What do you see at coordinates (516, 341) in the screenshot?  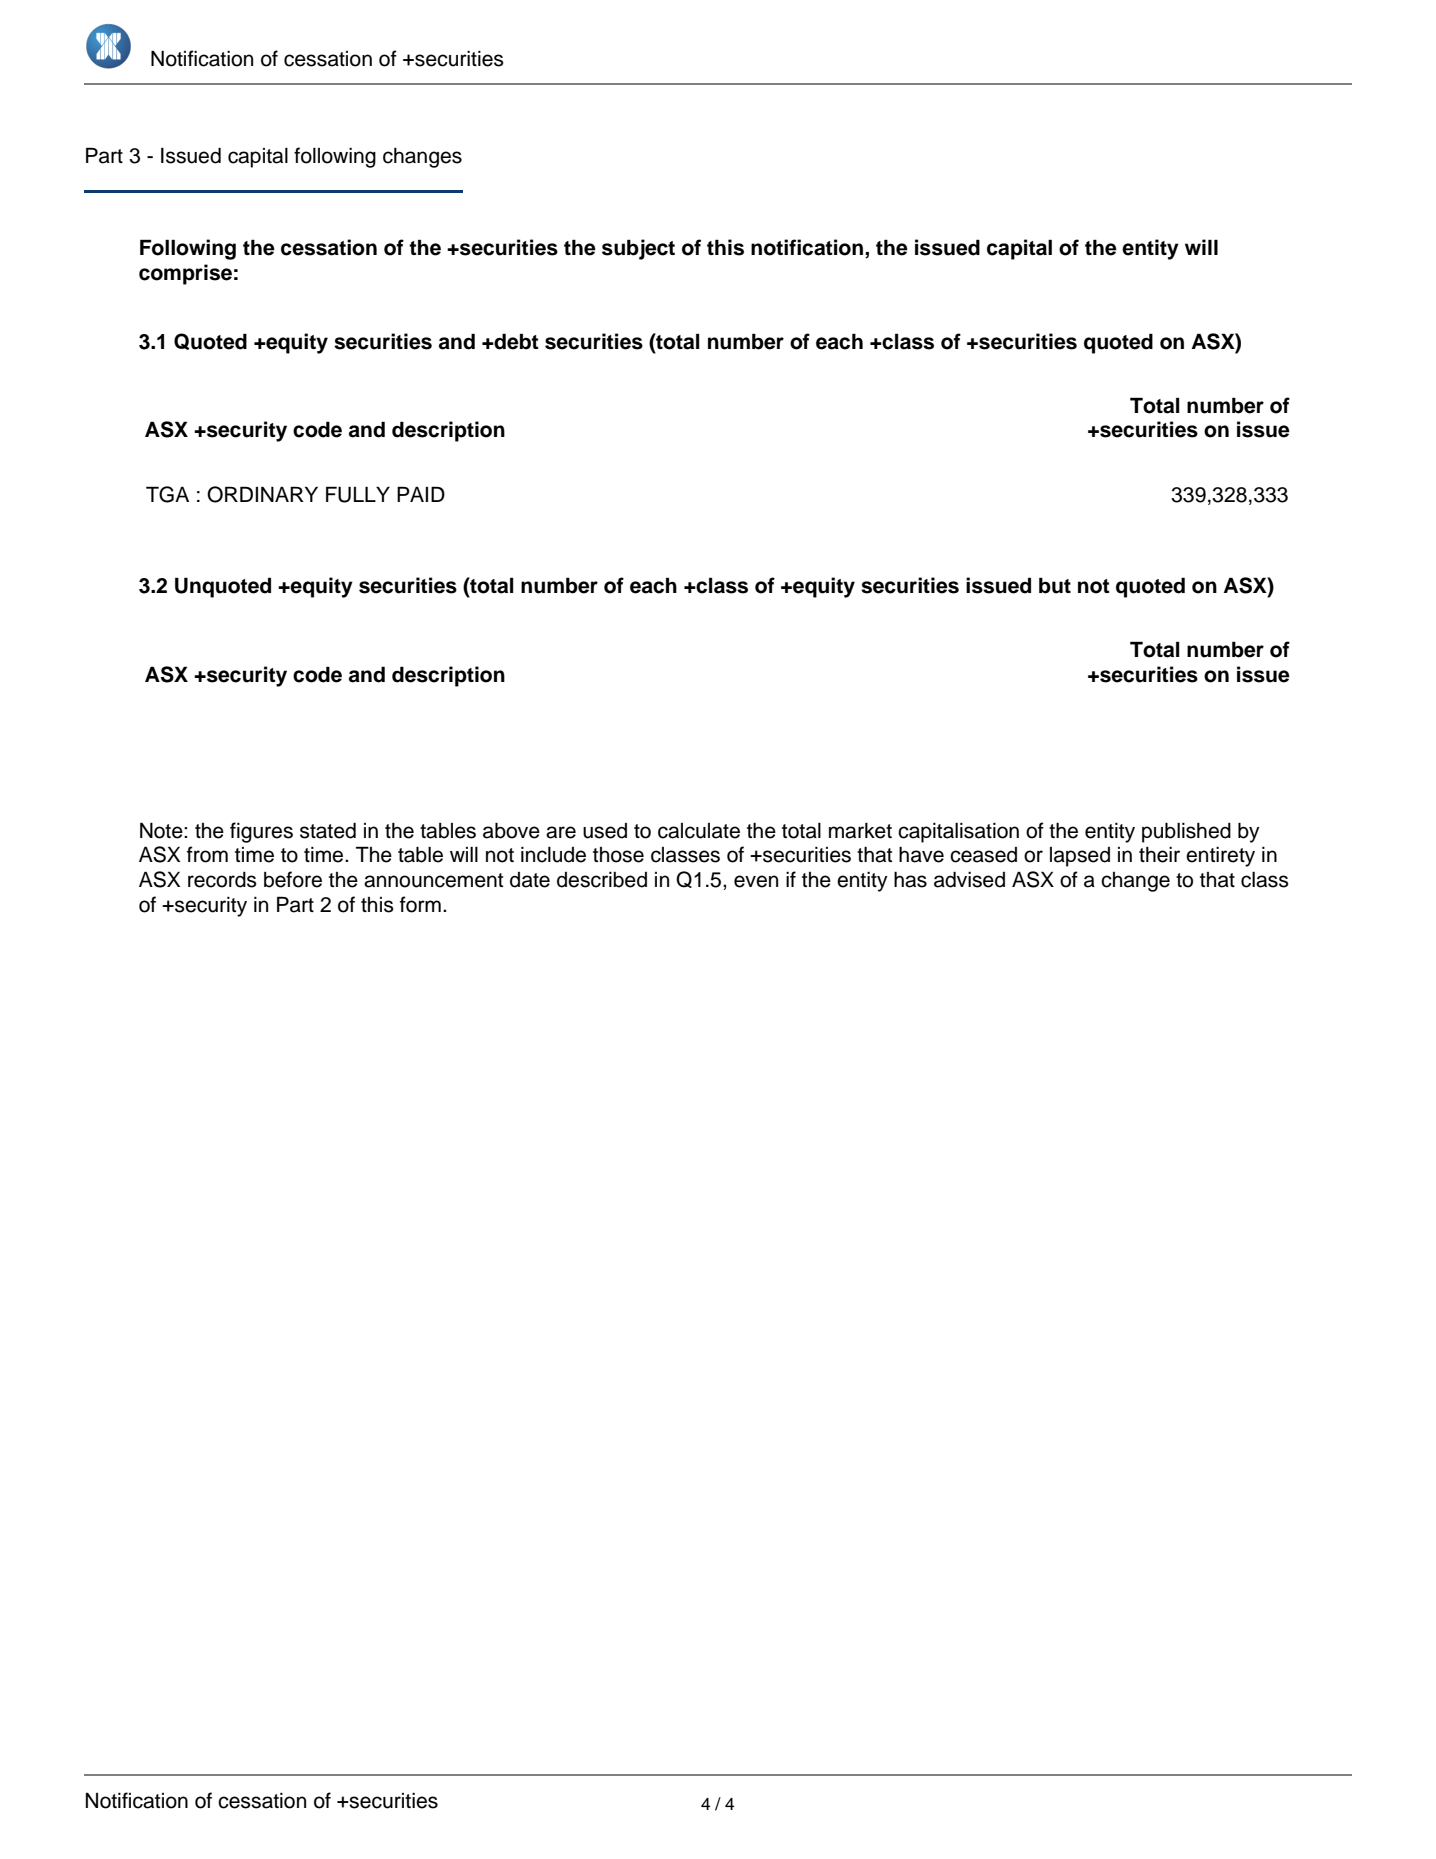 I see `debt` at bounding box center [516, 341].
